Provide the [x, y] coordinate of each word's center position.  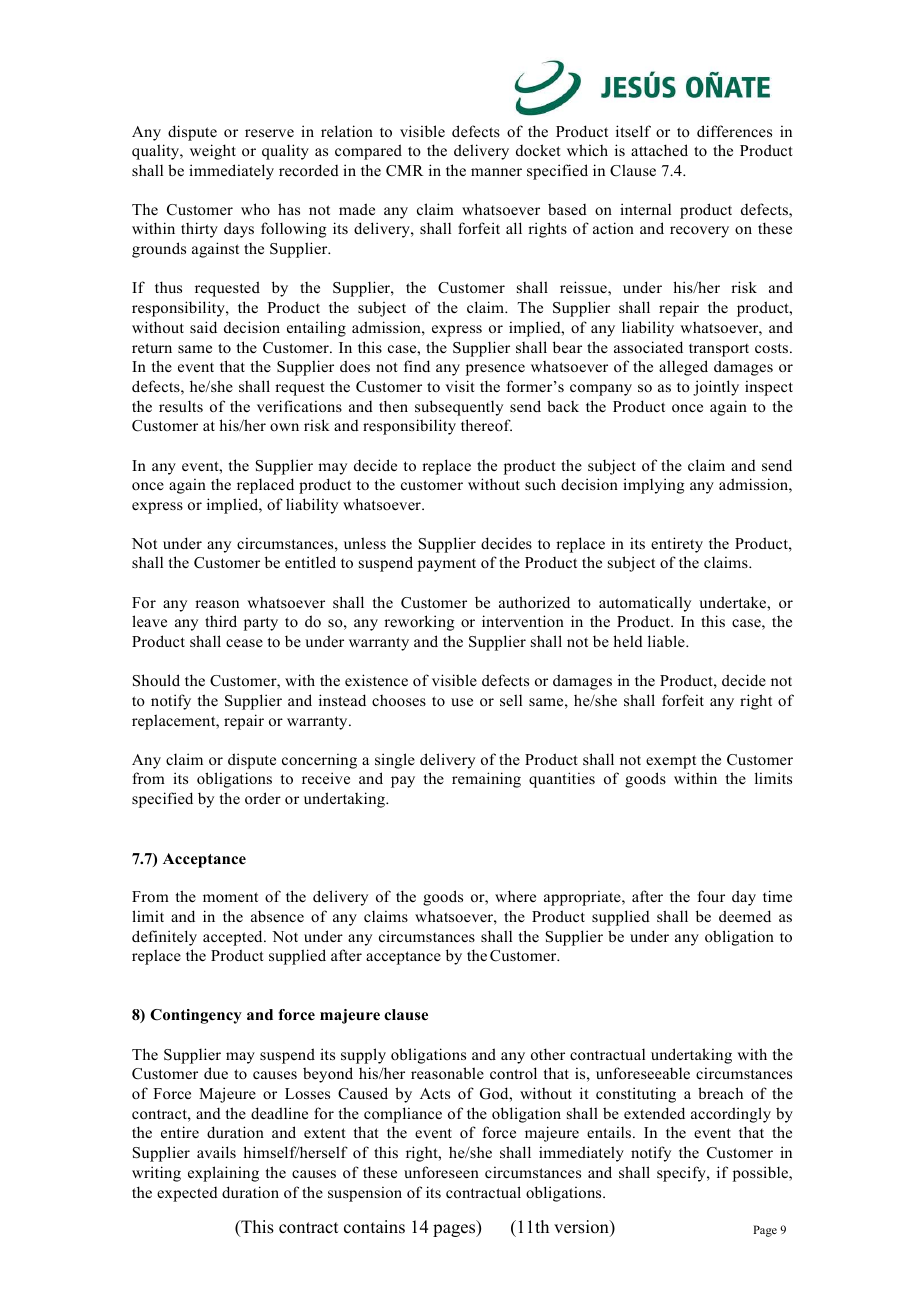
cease [244, 643]
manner [496, 172]
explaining [223, 1174]
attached [659, 150]
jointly [716, 388]
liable [667, 641]
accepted [234, 938]
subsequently [459, 408]
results [181, 406]
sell [511, 700]
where [515, 896]
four [711, 896]
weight [213, 152]
